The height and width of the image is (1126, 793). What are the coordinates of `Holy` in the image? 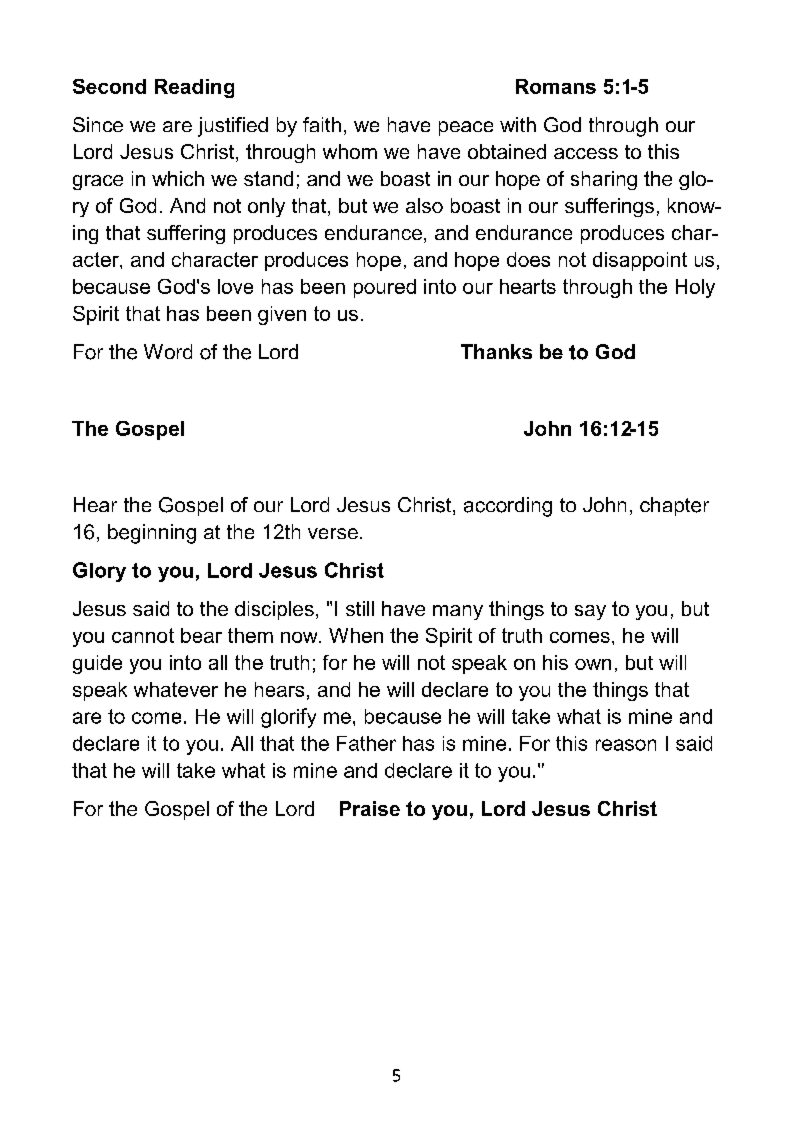 It's located at (695, 288).
